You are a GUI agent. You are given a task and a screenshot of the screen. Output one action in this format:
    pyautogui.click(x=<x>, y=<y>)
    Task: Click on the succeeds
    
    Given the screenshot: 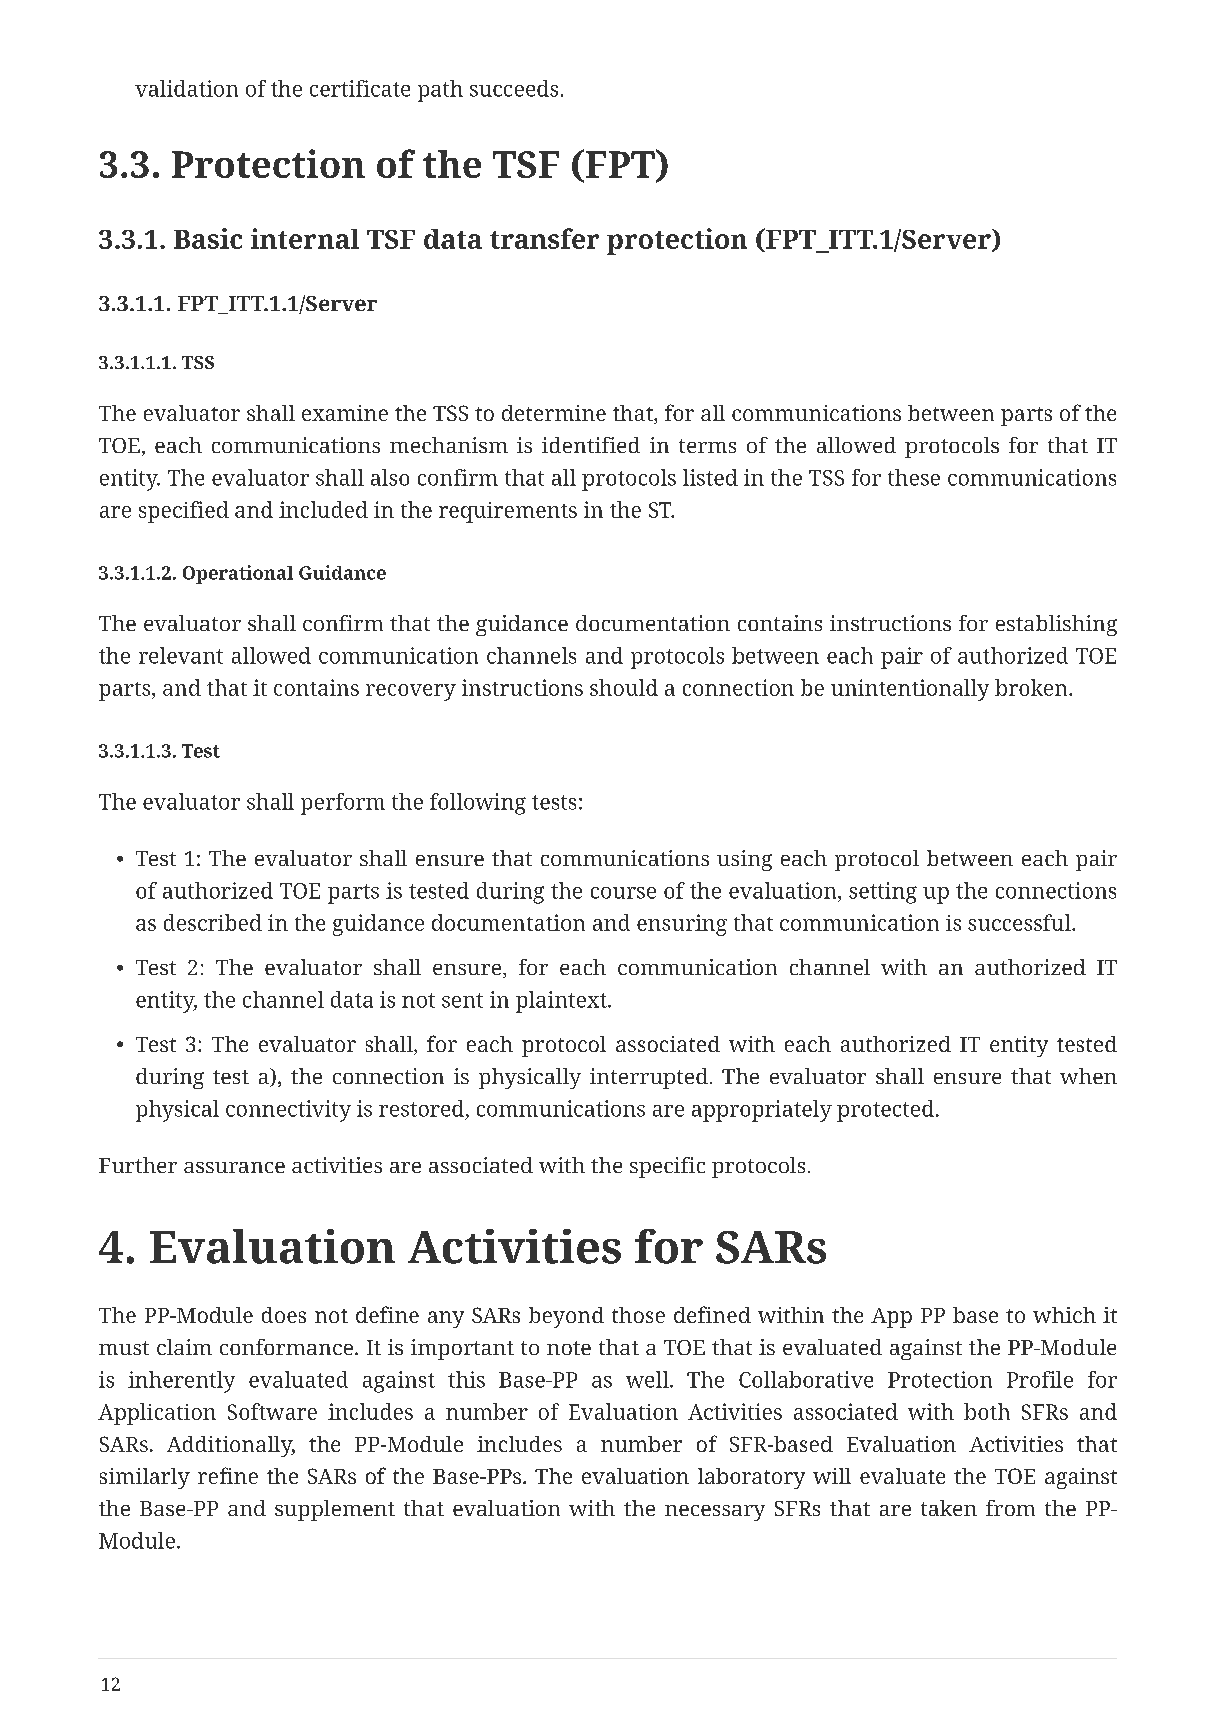 What is the action you would take?
    pyautogui.click(x=514, y=88)
